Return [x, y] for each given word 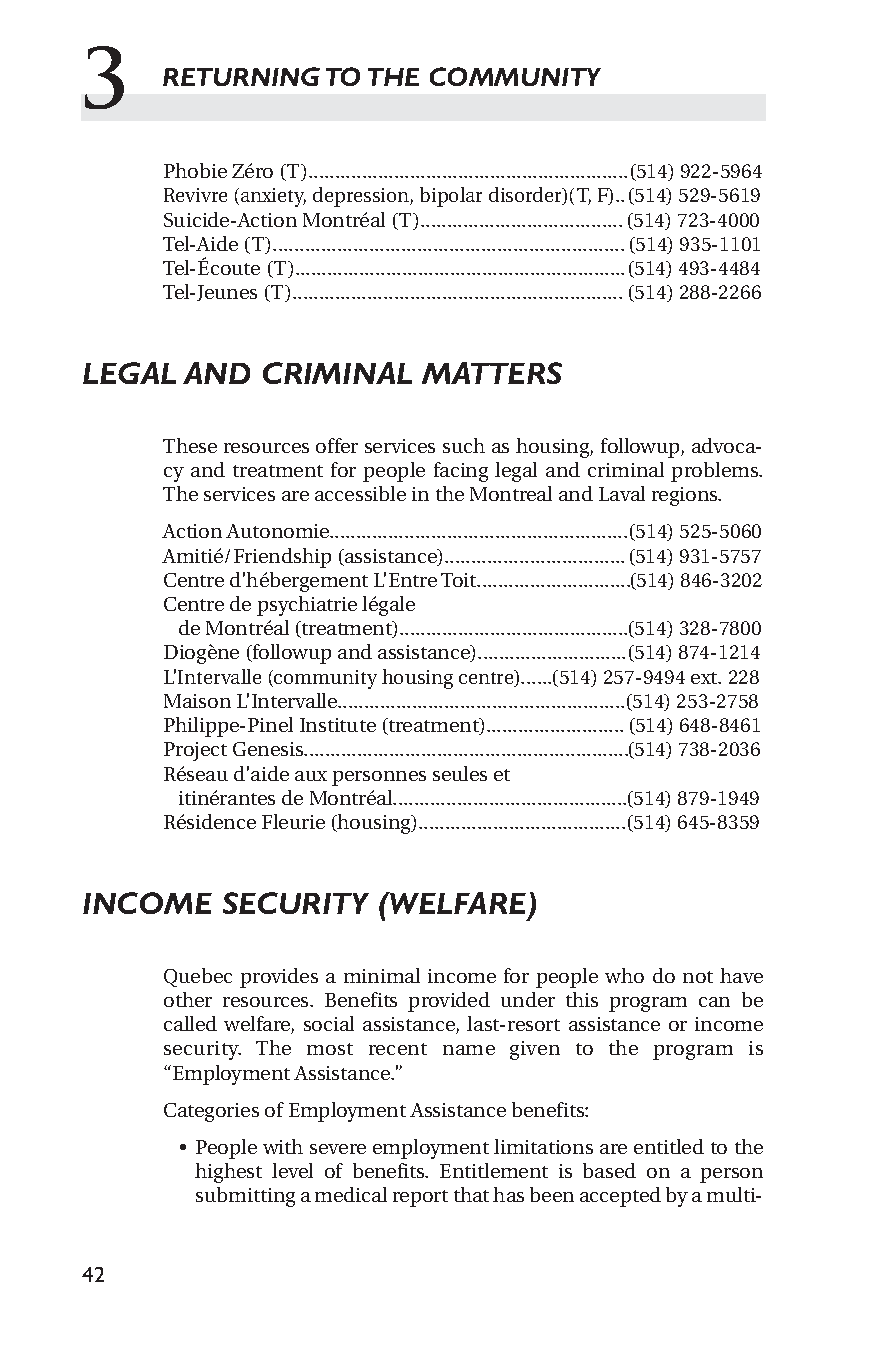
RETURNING [241, 76]
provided [449, 1002]
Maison [197, 701]
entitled [669, 1146]
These [190, 445]
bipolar [451, 197]
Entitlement [494, 1170]
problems [716, 472]
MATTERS [492, 373]
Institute [338, 725]
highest [228, 1173]
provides [279, 978]
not [698, 977]
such [464, 445]
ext [705, 678]
